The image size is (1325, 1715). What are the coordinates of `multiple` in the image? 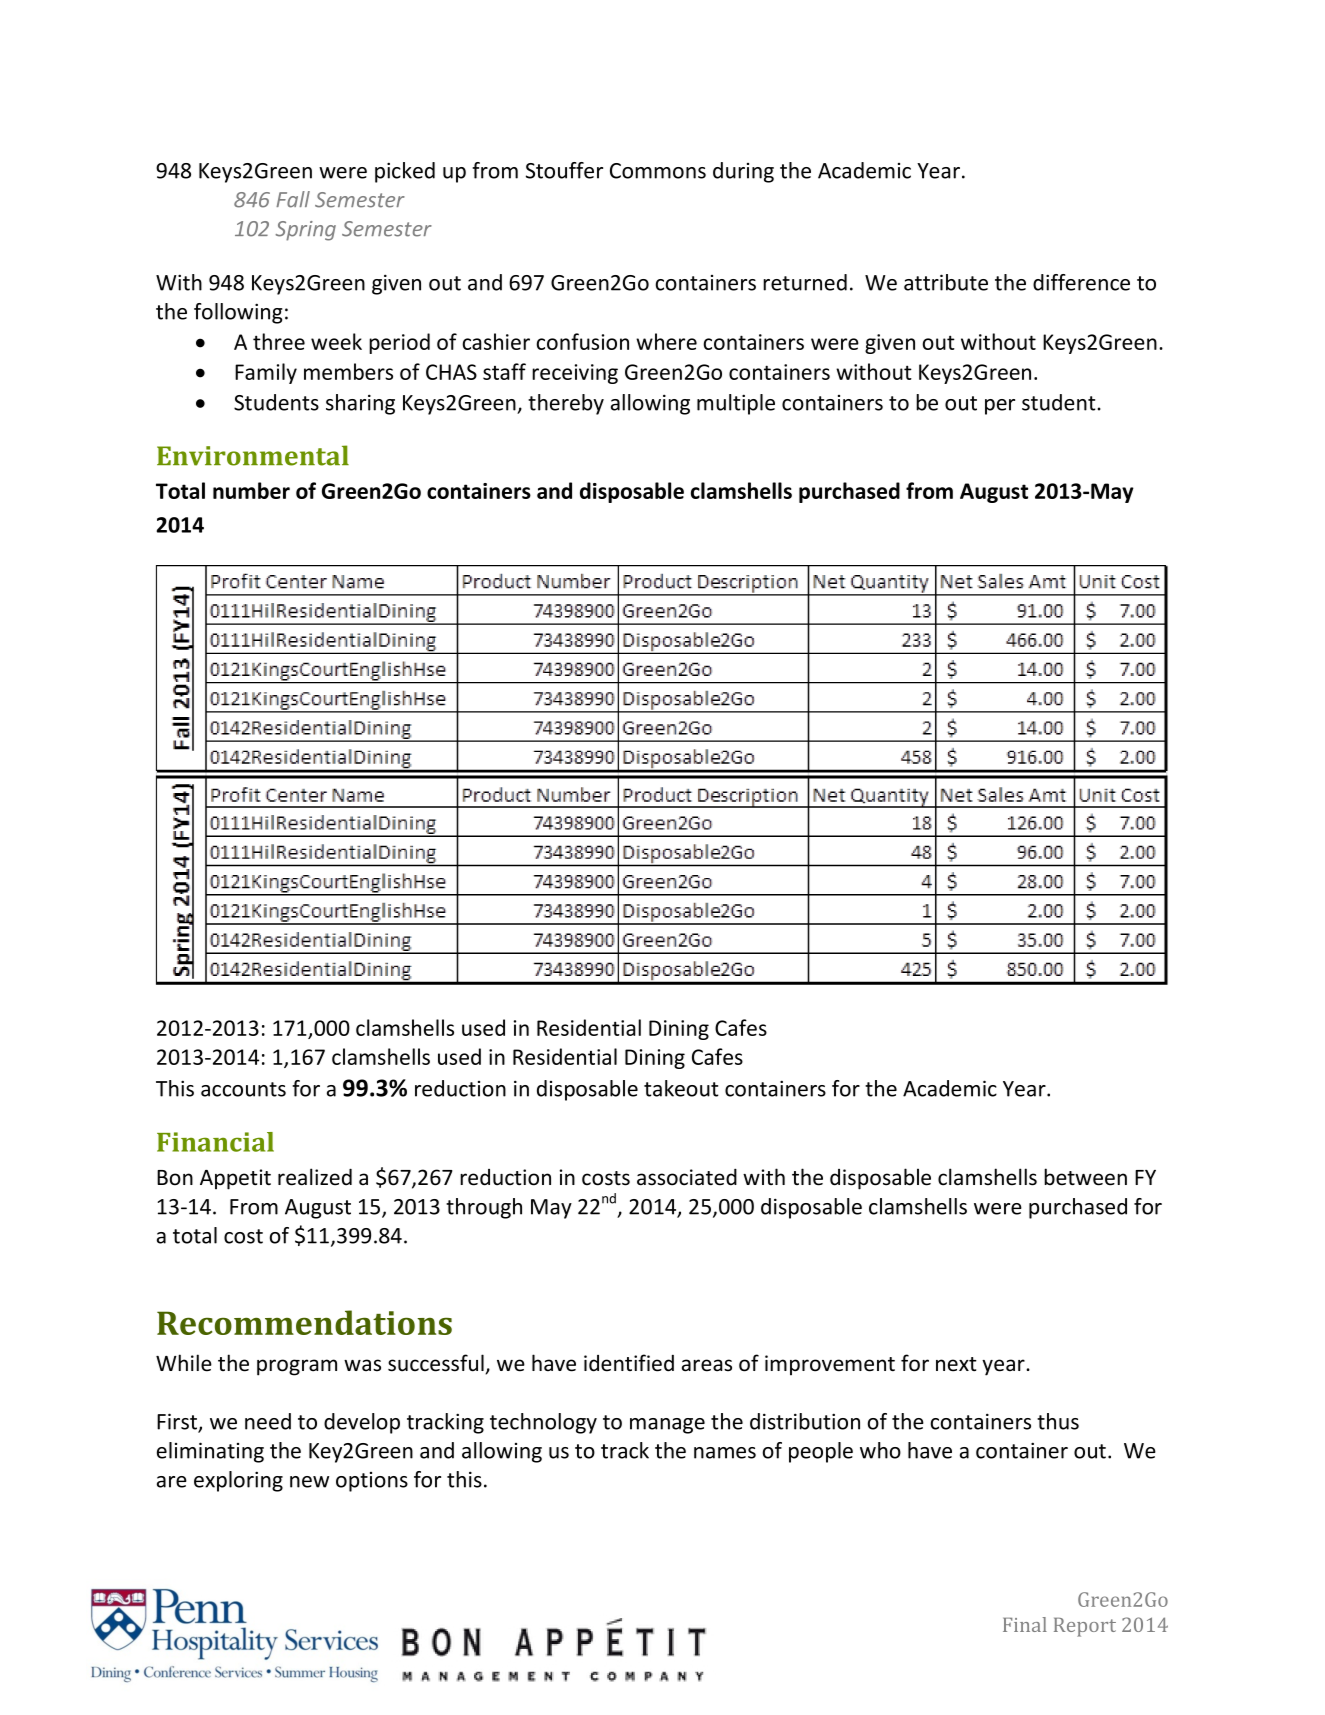 It's located at (736, 404).
